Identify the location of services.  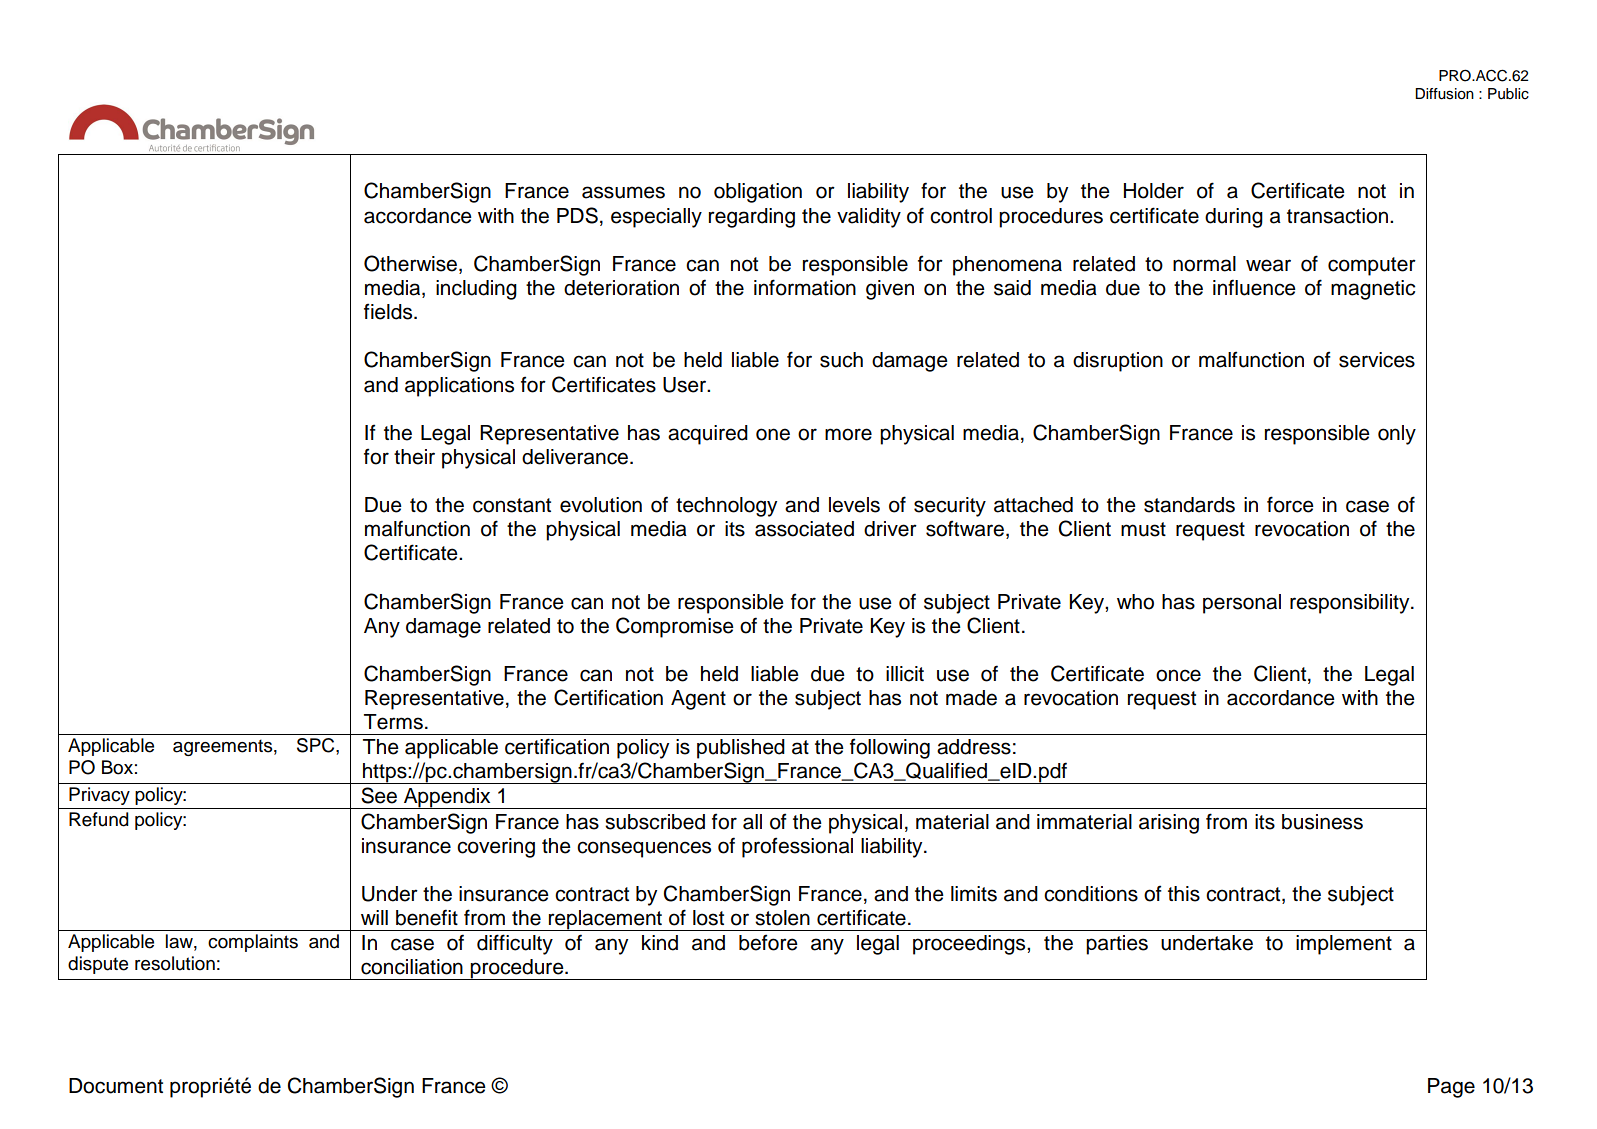
(1377, 360).
